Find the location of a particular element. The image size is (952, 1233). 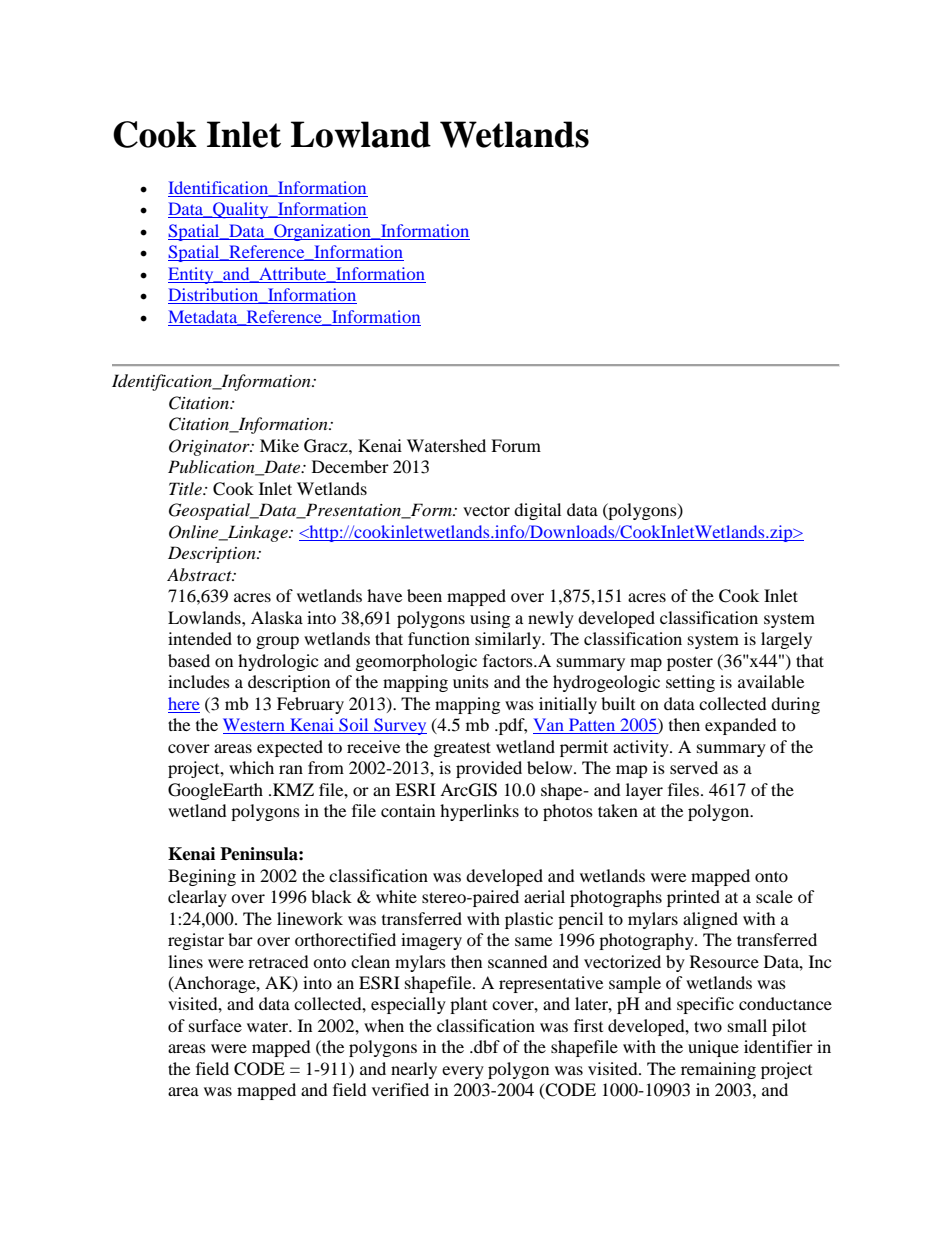

digital is located at coordinates (537, 511).
